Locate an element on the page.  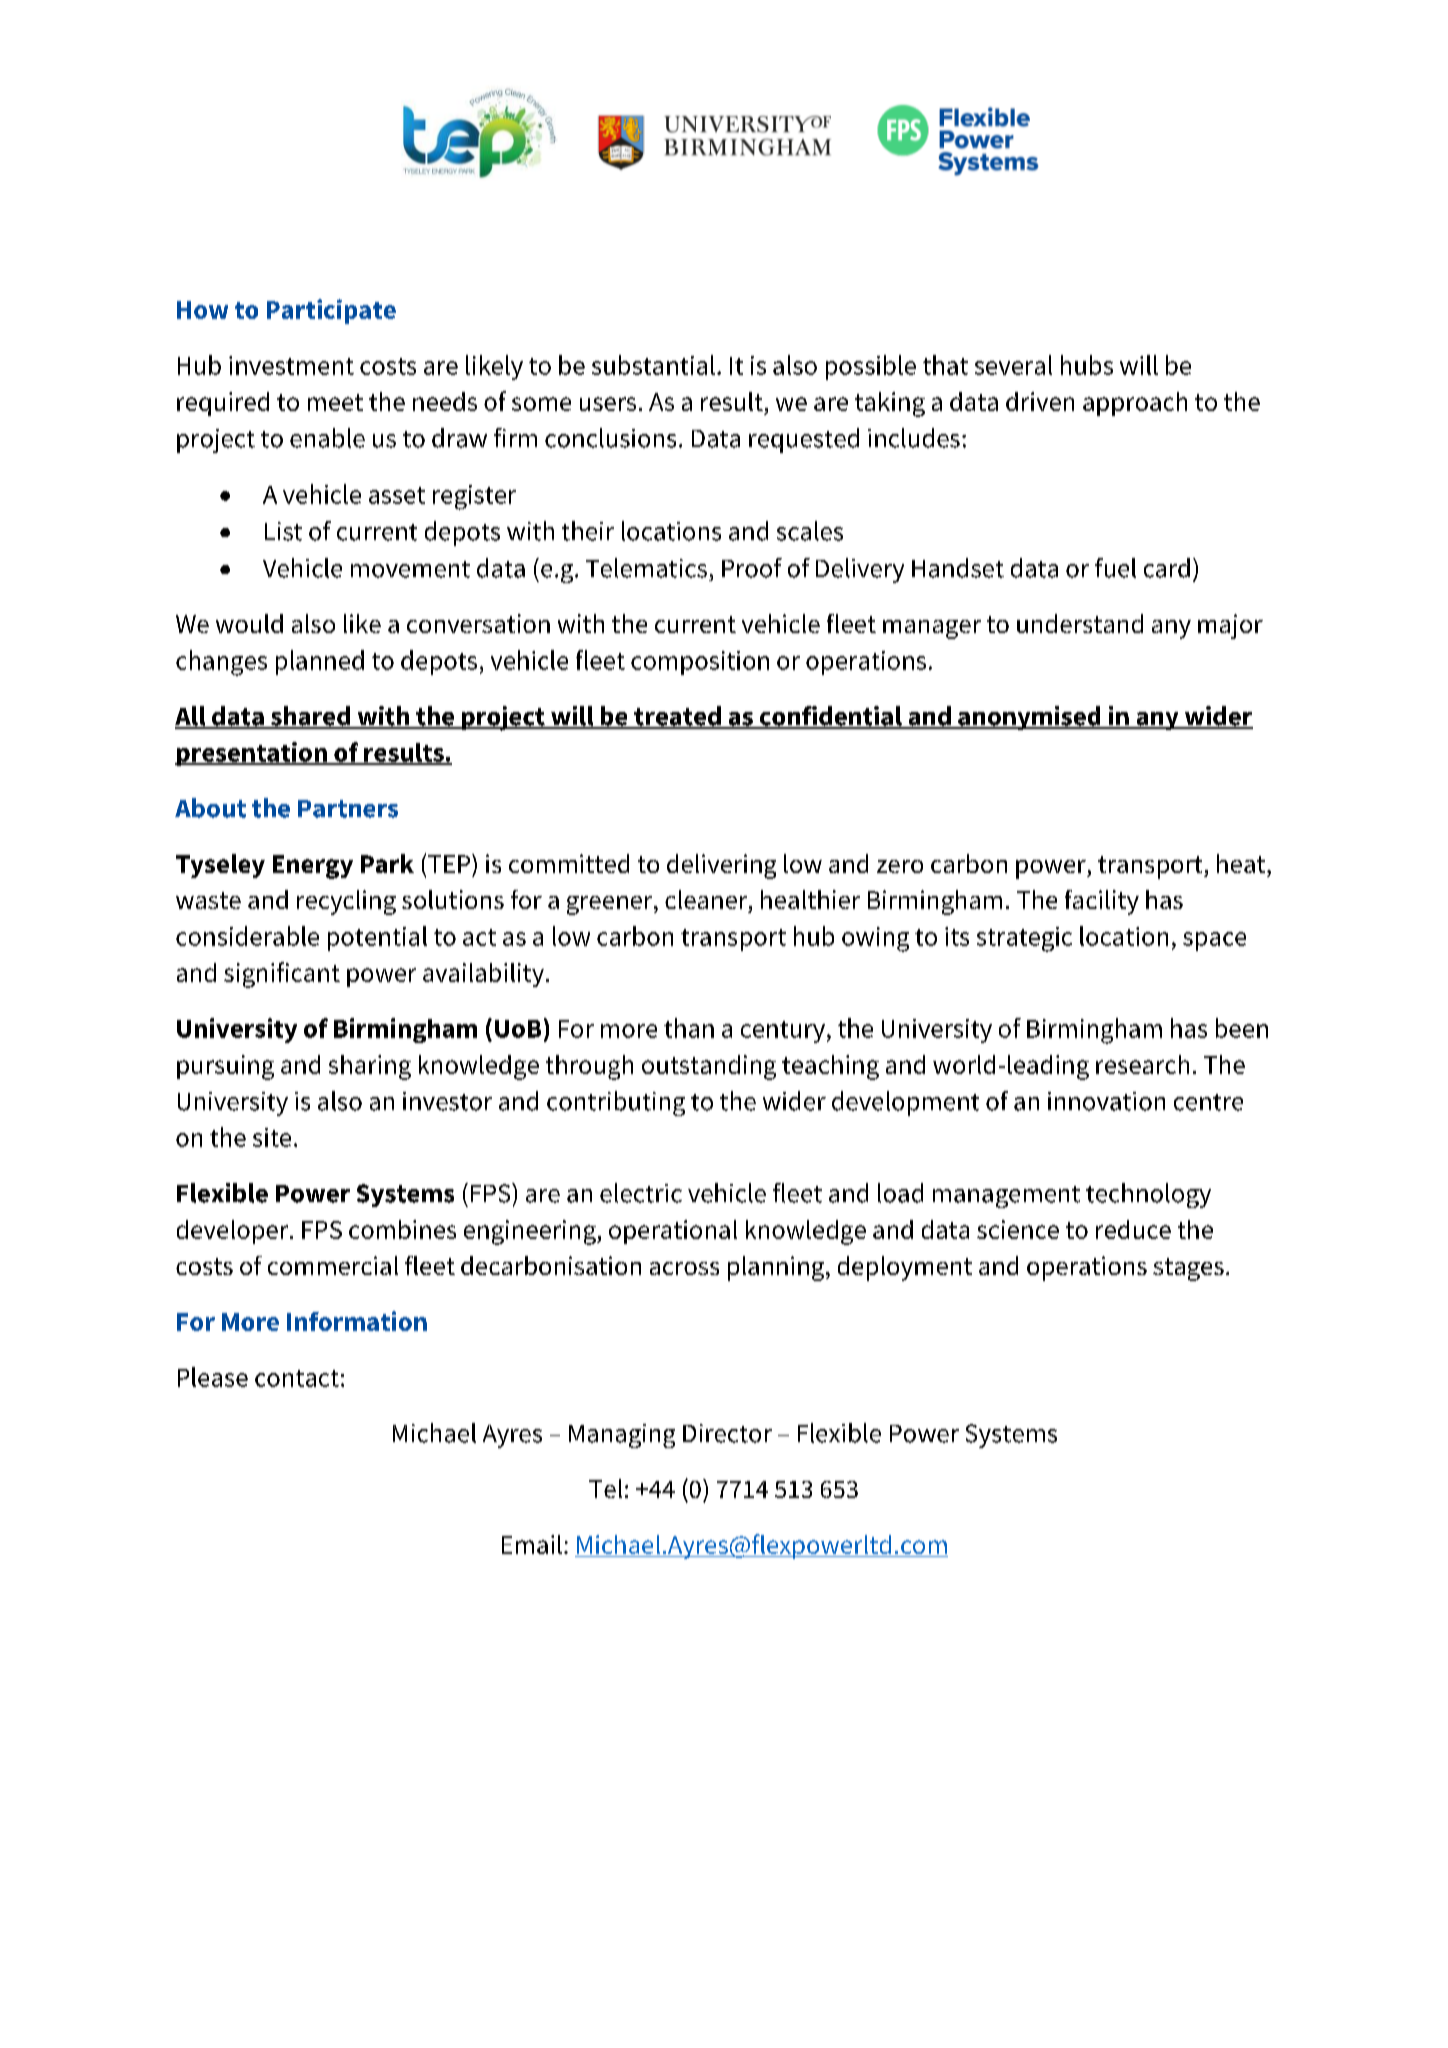
research is located at coordinates (1142, 1064).
